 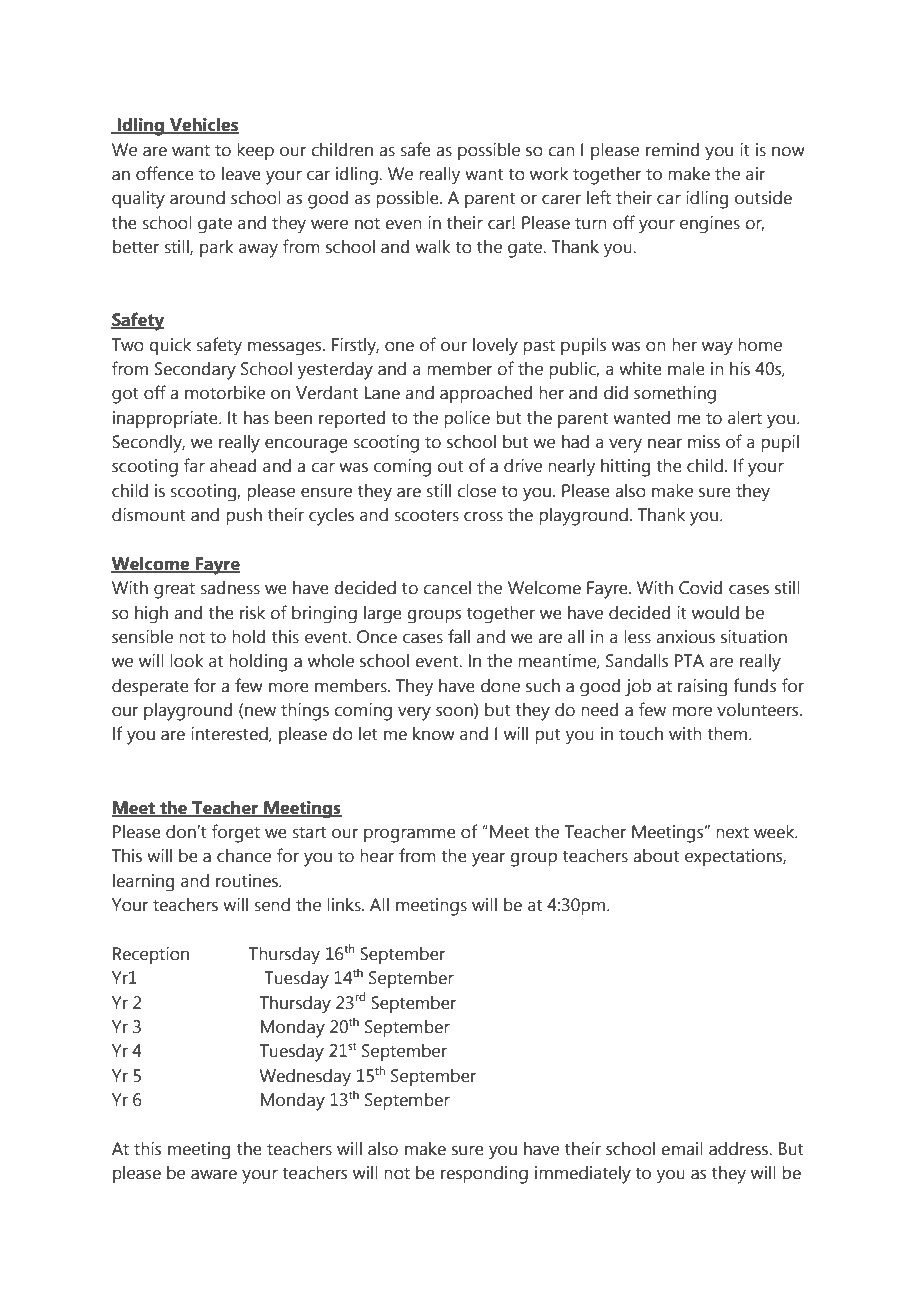 What do you see at coordinates (682, 1149) in the page?
I see `email` at bounding box center [682, 1149].
